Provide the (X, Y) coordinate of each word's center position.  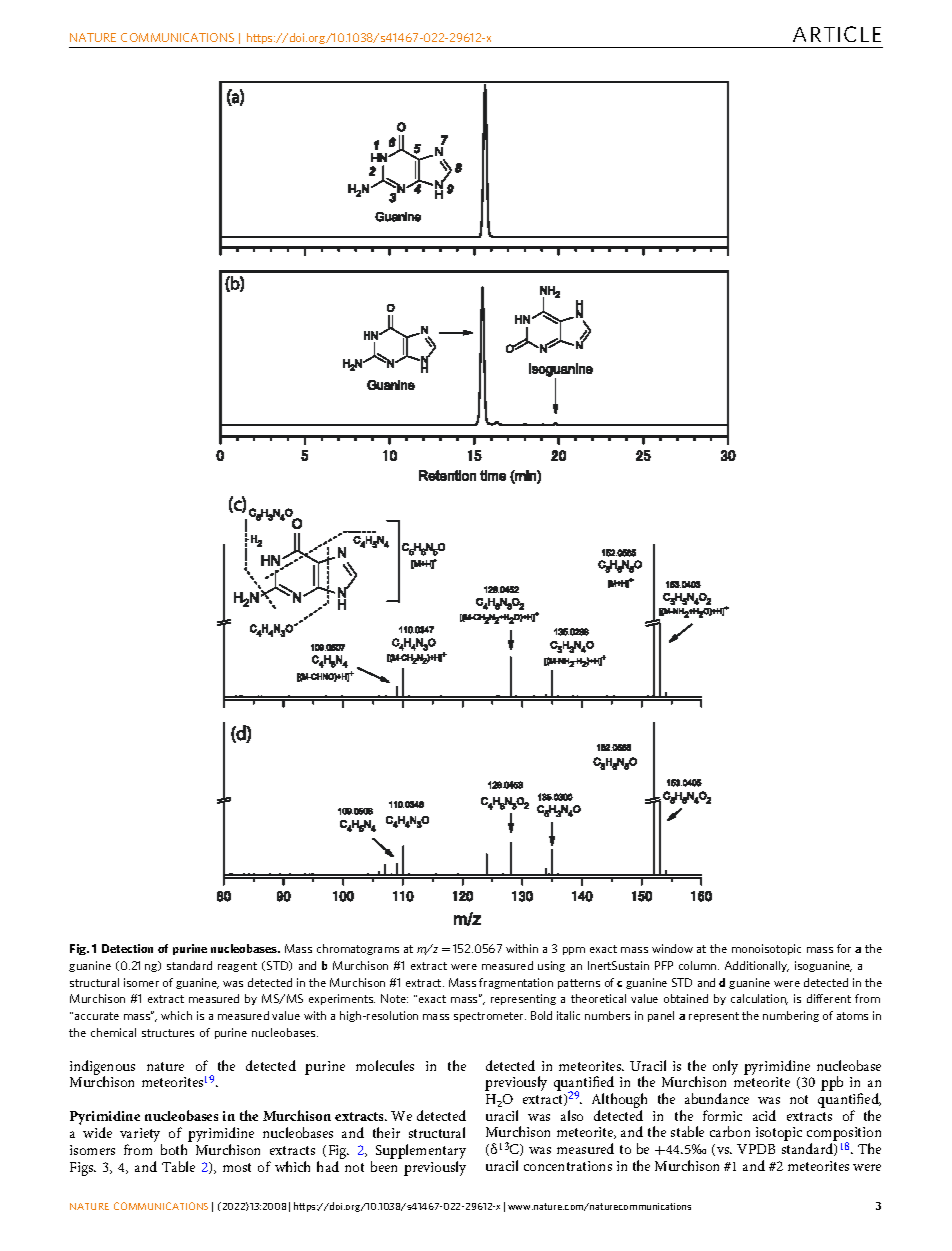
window (672, 948)
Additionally (757, 966)
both (174, 1149)
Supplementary (421, 1153)
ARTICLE (837, 34)
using (551, 966)
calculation (759, 999)
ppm (574, 951)
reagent (237, 967)
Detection (127, 948)
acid (764, 1115)
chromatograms (358, 949)
